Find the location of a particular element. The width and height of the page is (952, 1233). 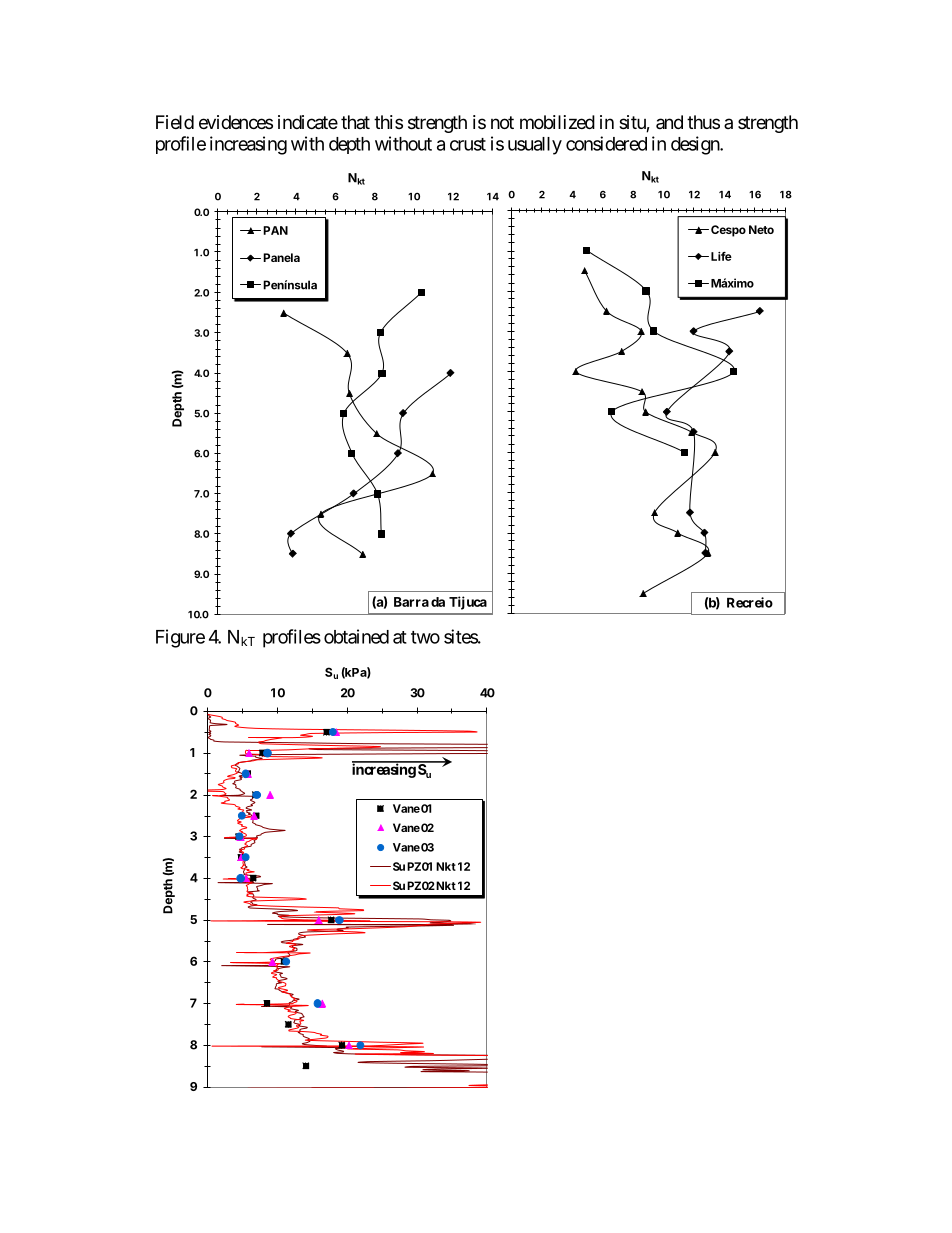

considered is located at coordinates (606, 143).
